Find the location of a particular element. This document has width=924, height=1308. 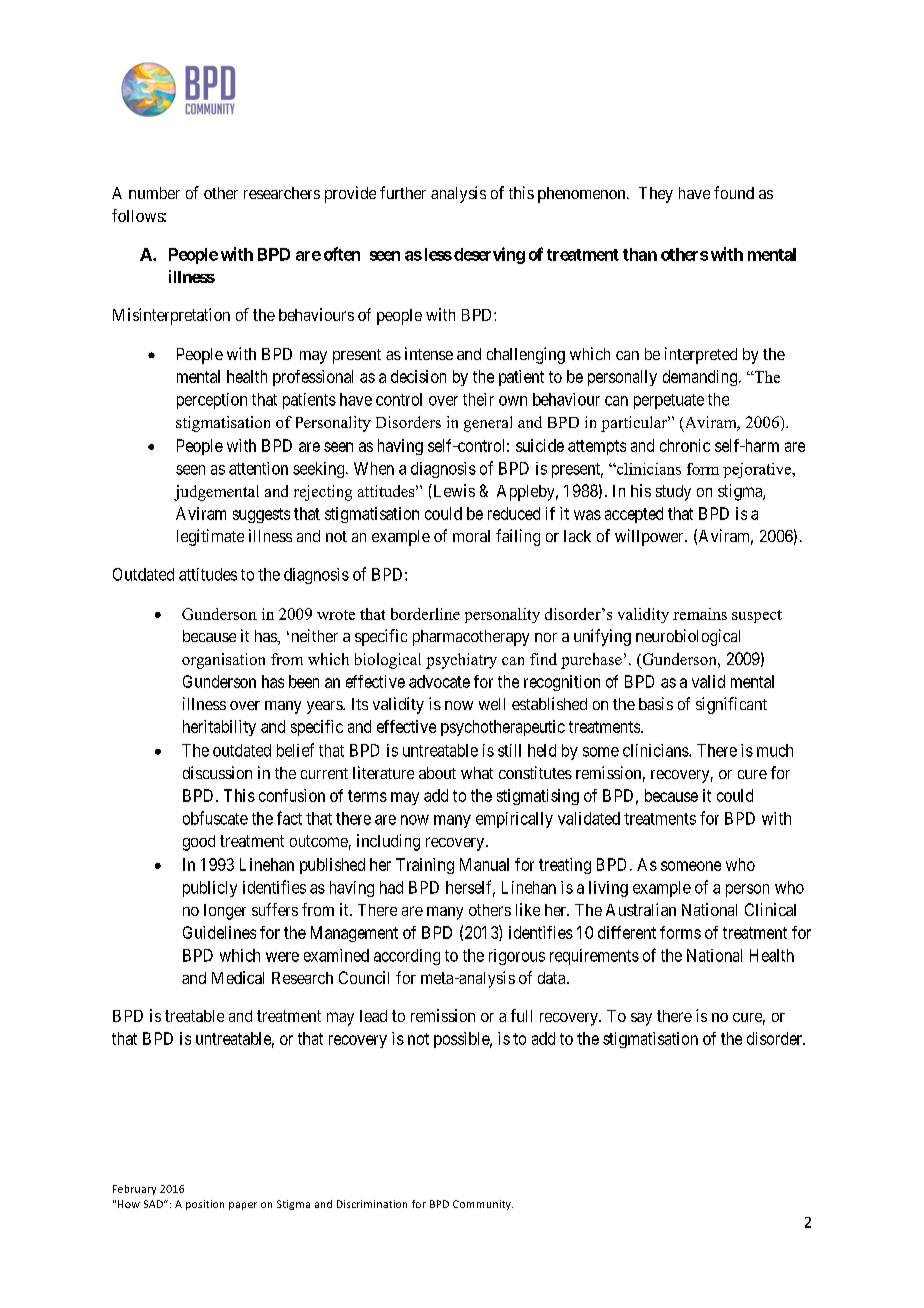

deserving is located at coordinates (489, 255).
